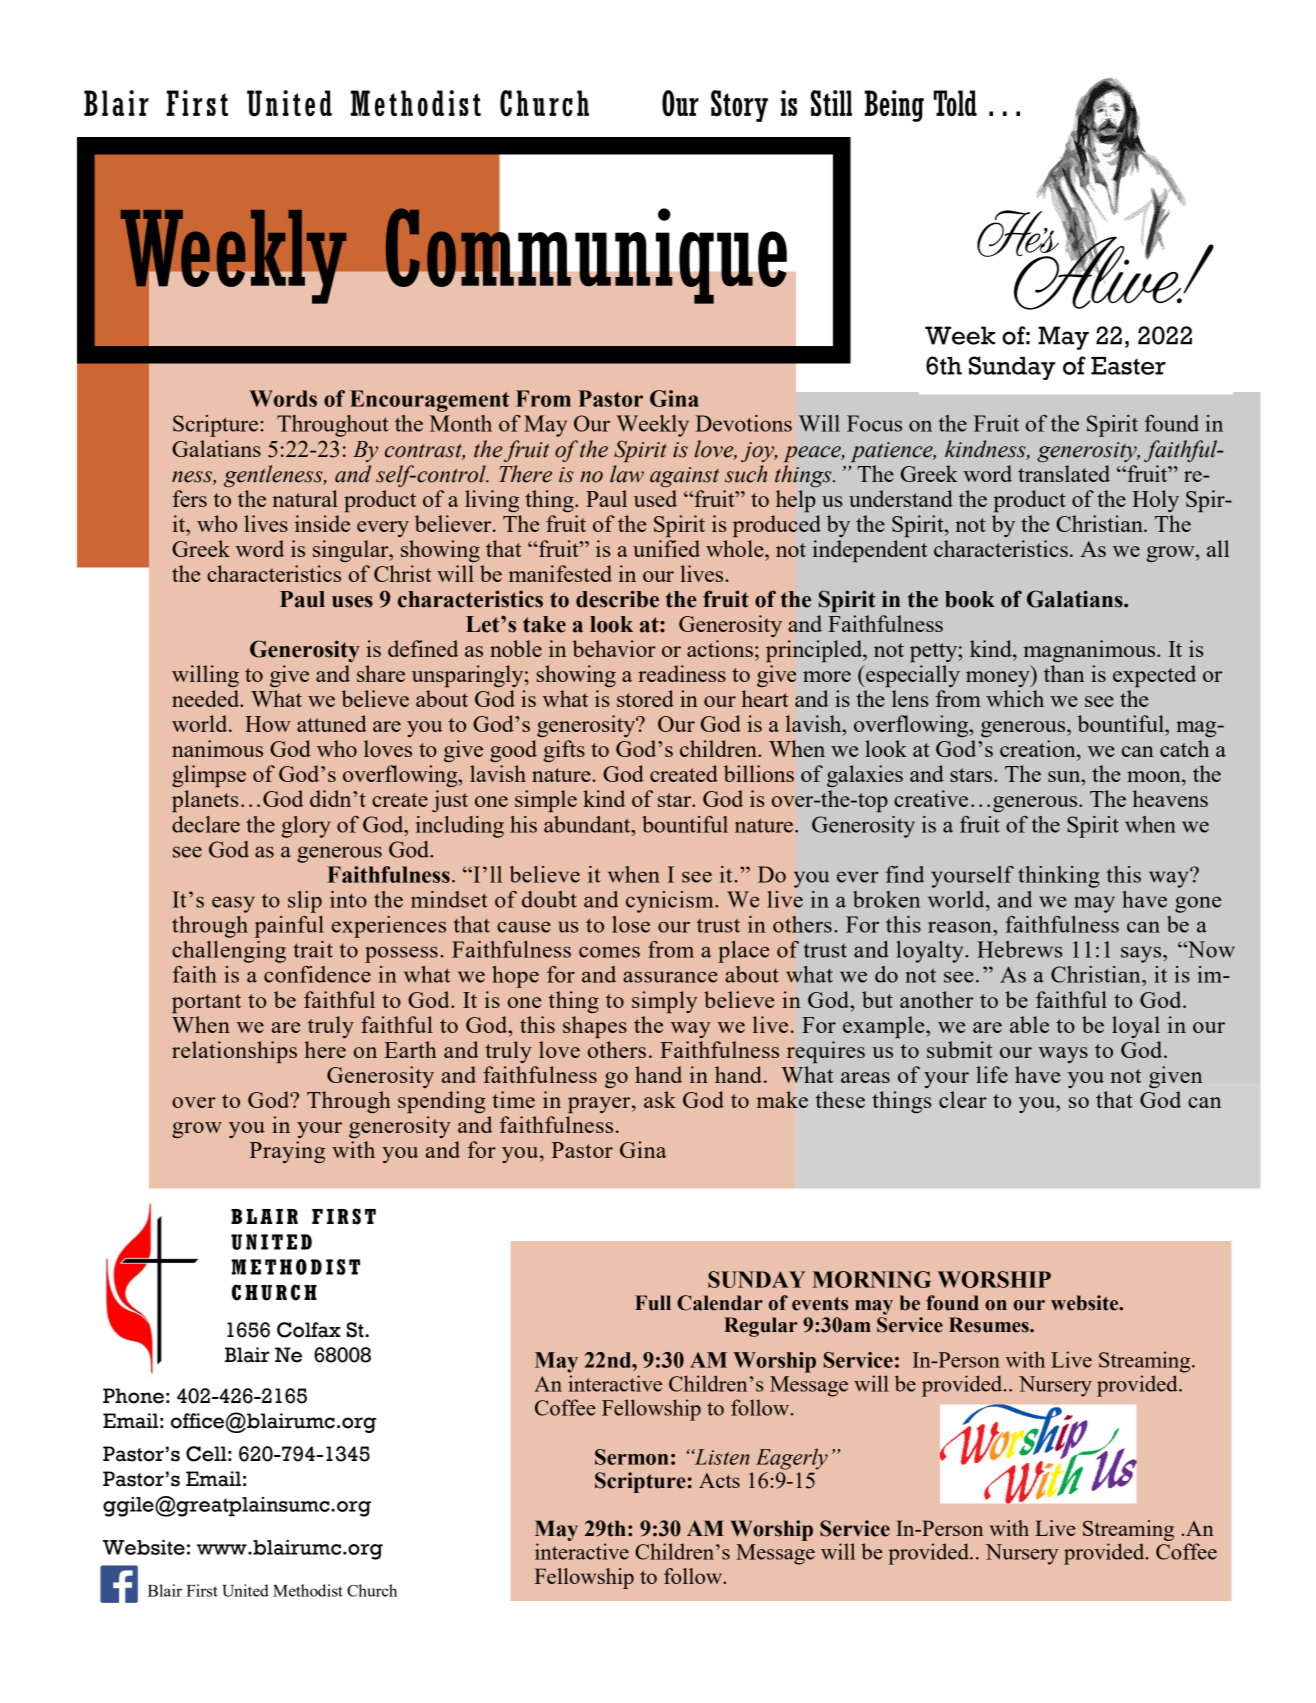 Image resolution: width=1316 pixels, height=1703 pixels. What do you see at coordinates (759, 773) in the screenshot?
I see `billions` at bounding box center [759, 773].
